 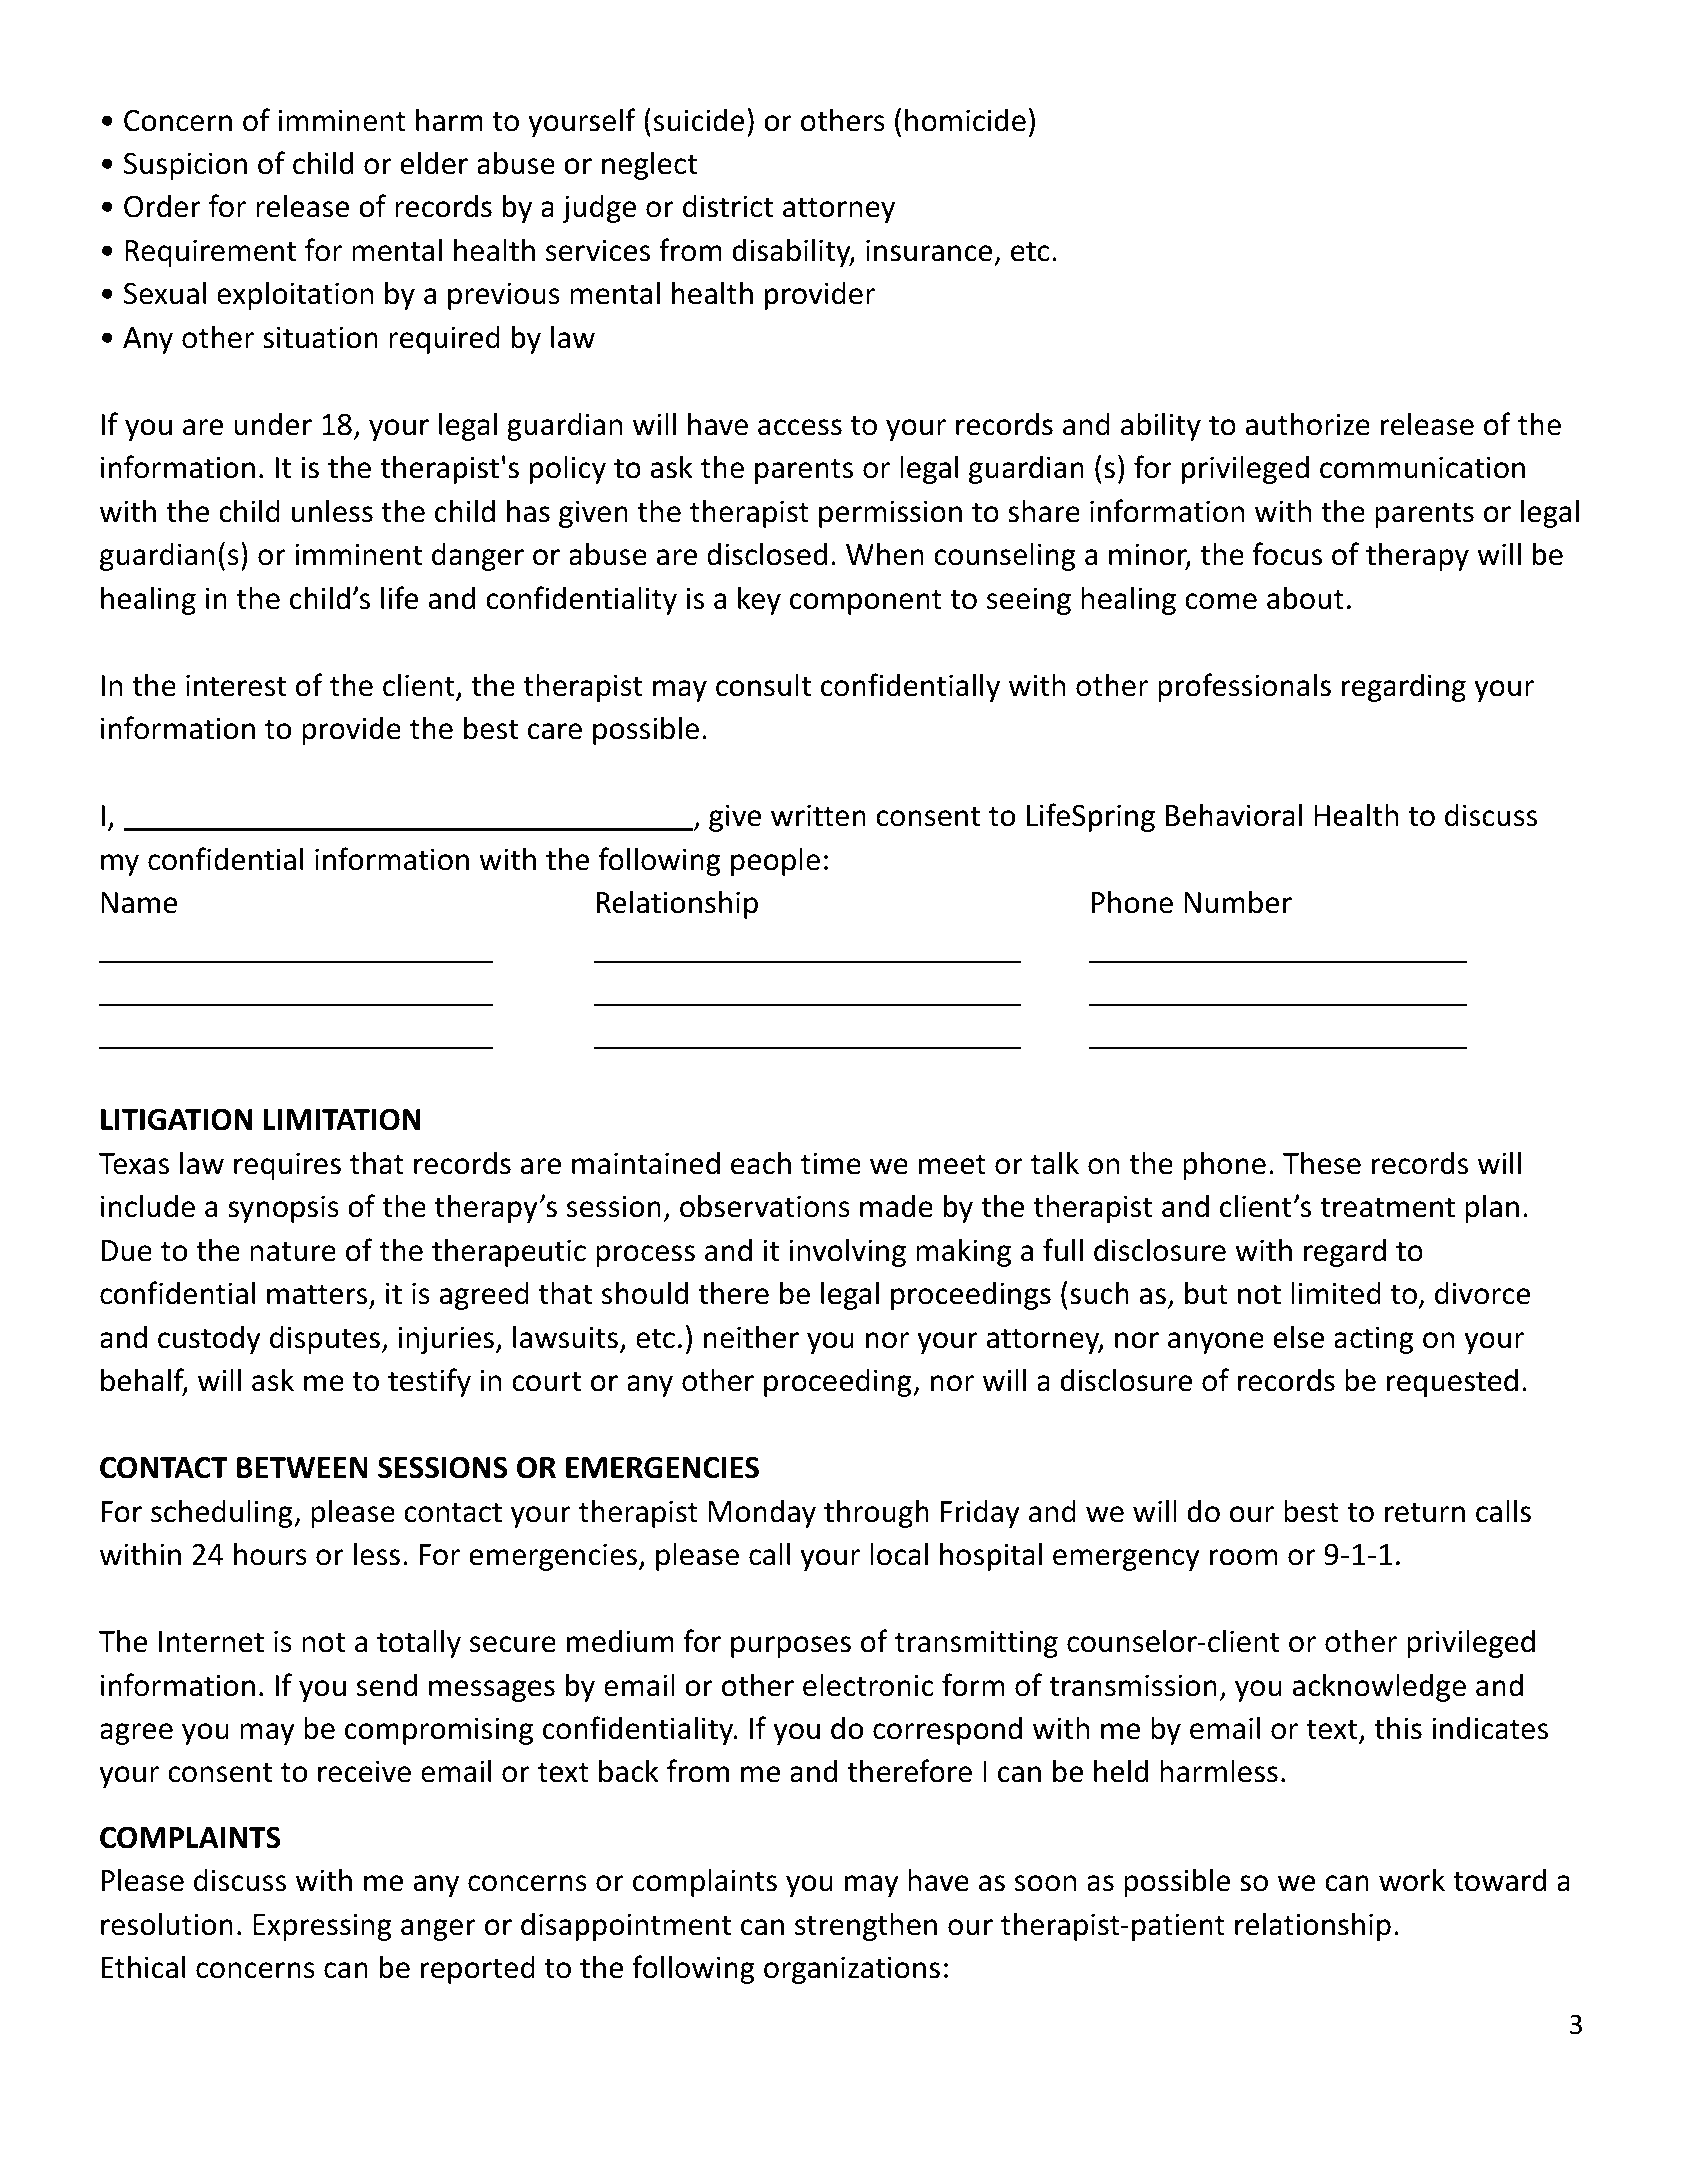 I want to click on component, so click(x=866, y=602).
